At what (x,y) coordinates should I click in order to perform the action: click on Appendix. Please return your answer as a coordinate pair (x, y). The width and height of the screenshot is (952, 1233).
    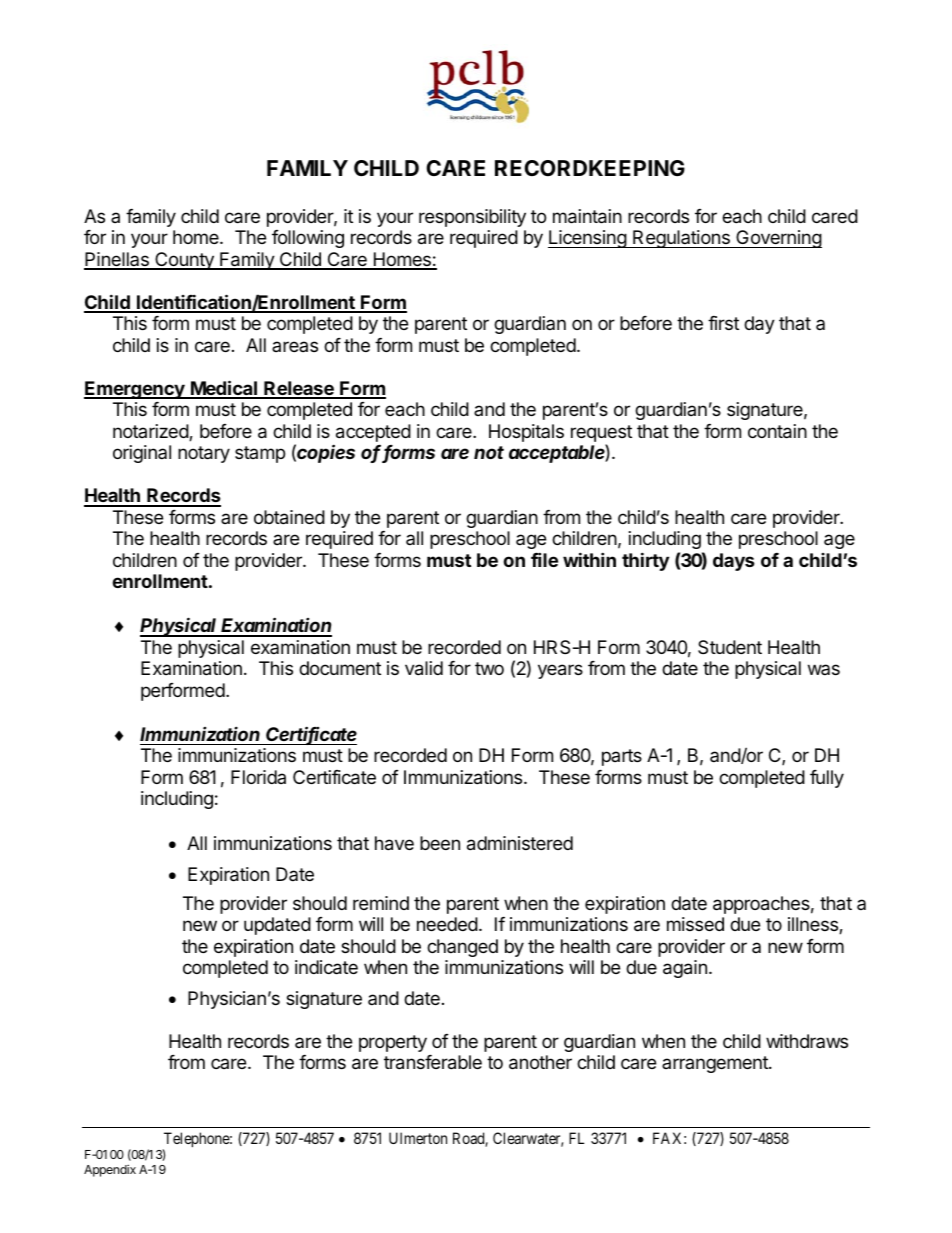
    Looking at the image, I should click on (110, 1170).
